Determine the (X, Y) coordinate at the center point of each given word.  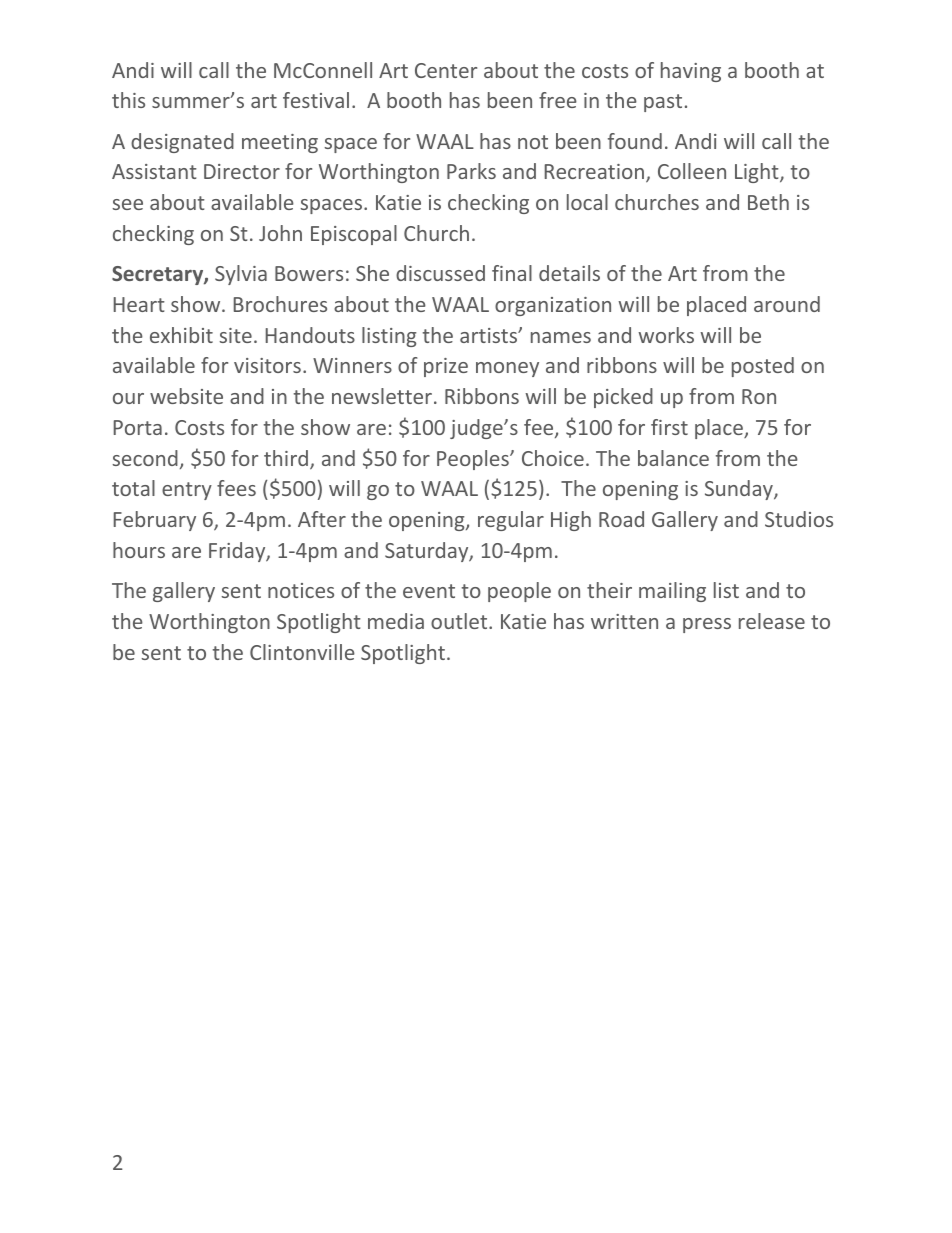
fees (236, 488)
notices (301, 590)
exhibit (181, 335)
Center (446, 70)
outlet (460, 621)
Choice (553, 458)
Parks (471, 171)
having (691, 72)
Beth (768, 202)
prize (446, 367)
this (128, 100)
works (666, 335)
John (280, 233)
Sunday (740, 490)
